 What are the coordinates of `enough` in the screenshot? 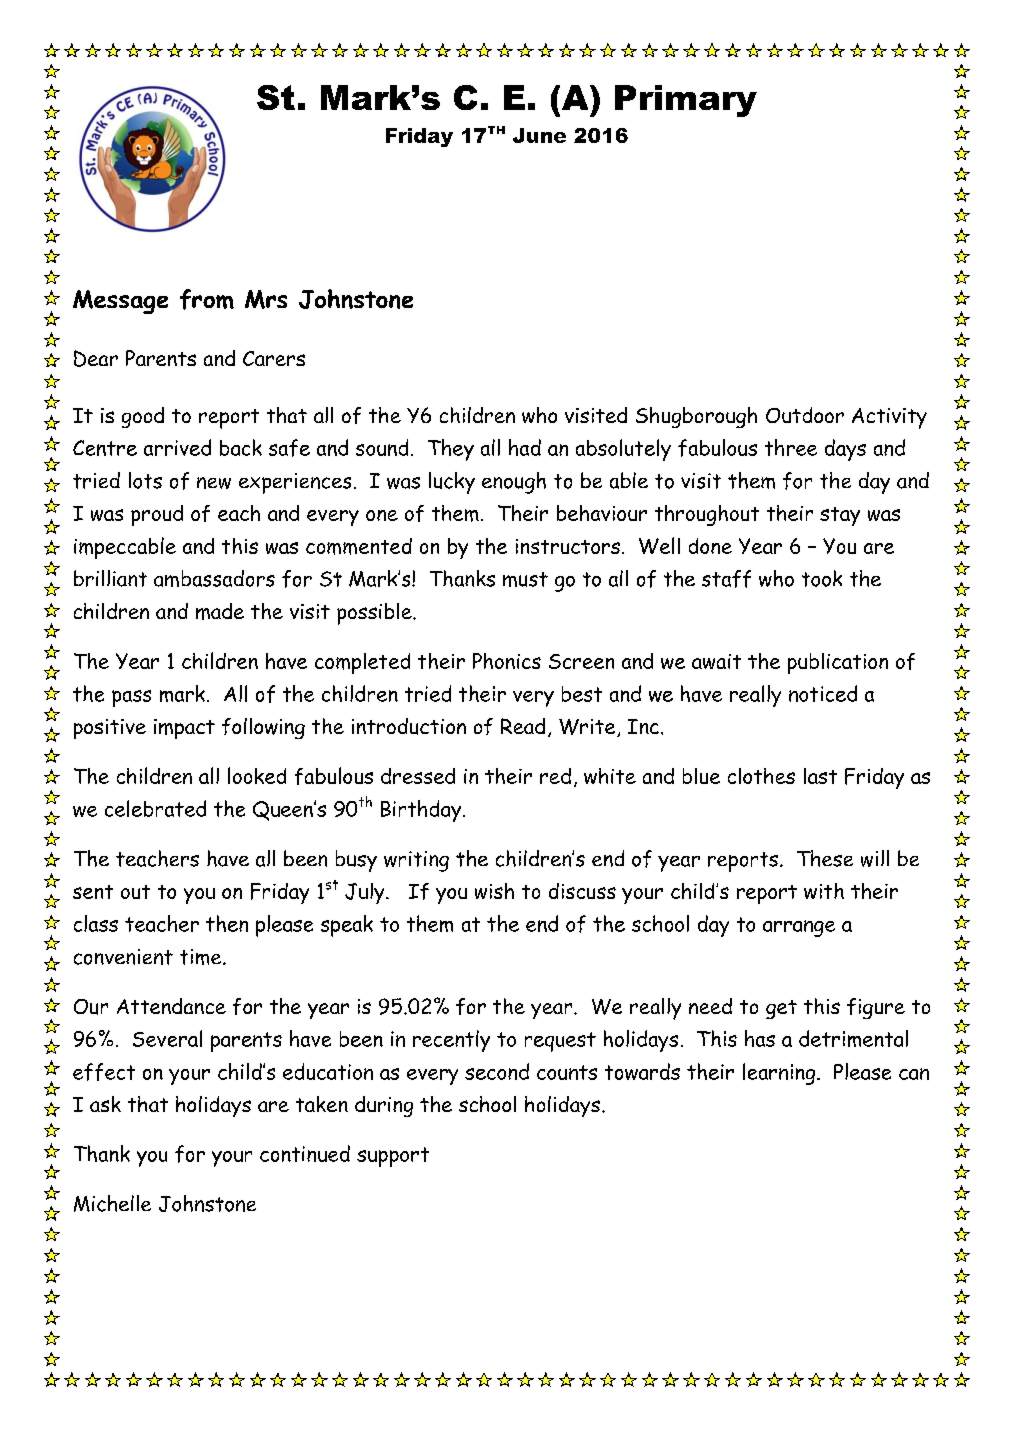 It's located at (514, 483).
